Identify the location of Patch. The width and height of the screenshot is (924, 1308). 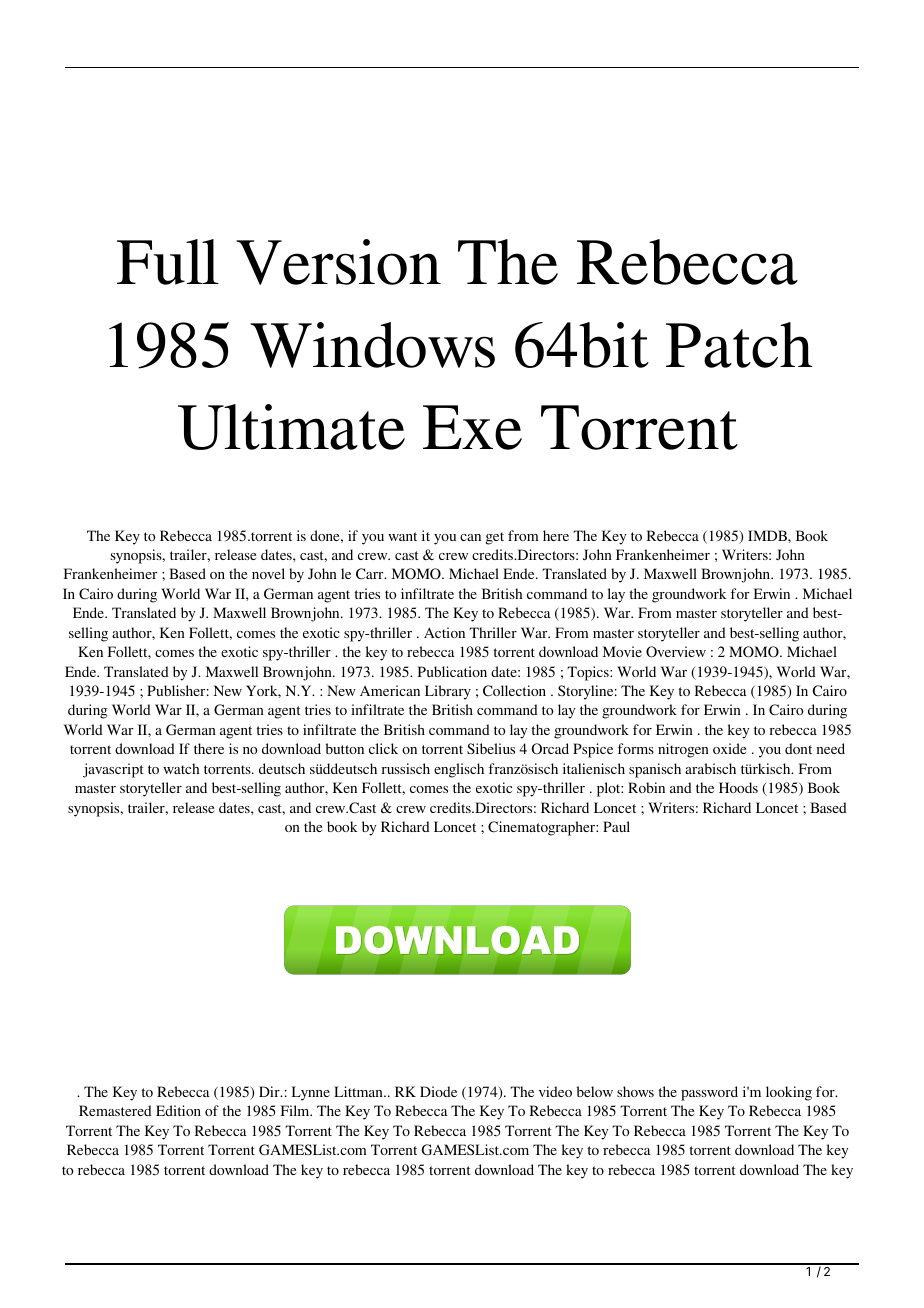
(739, 345).
